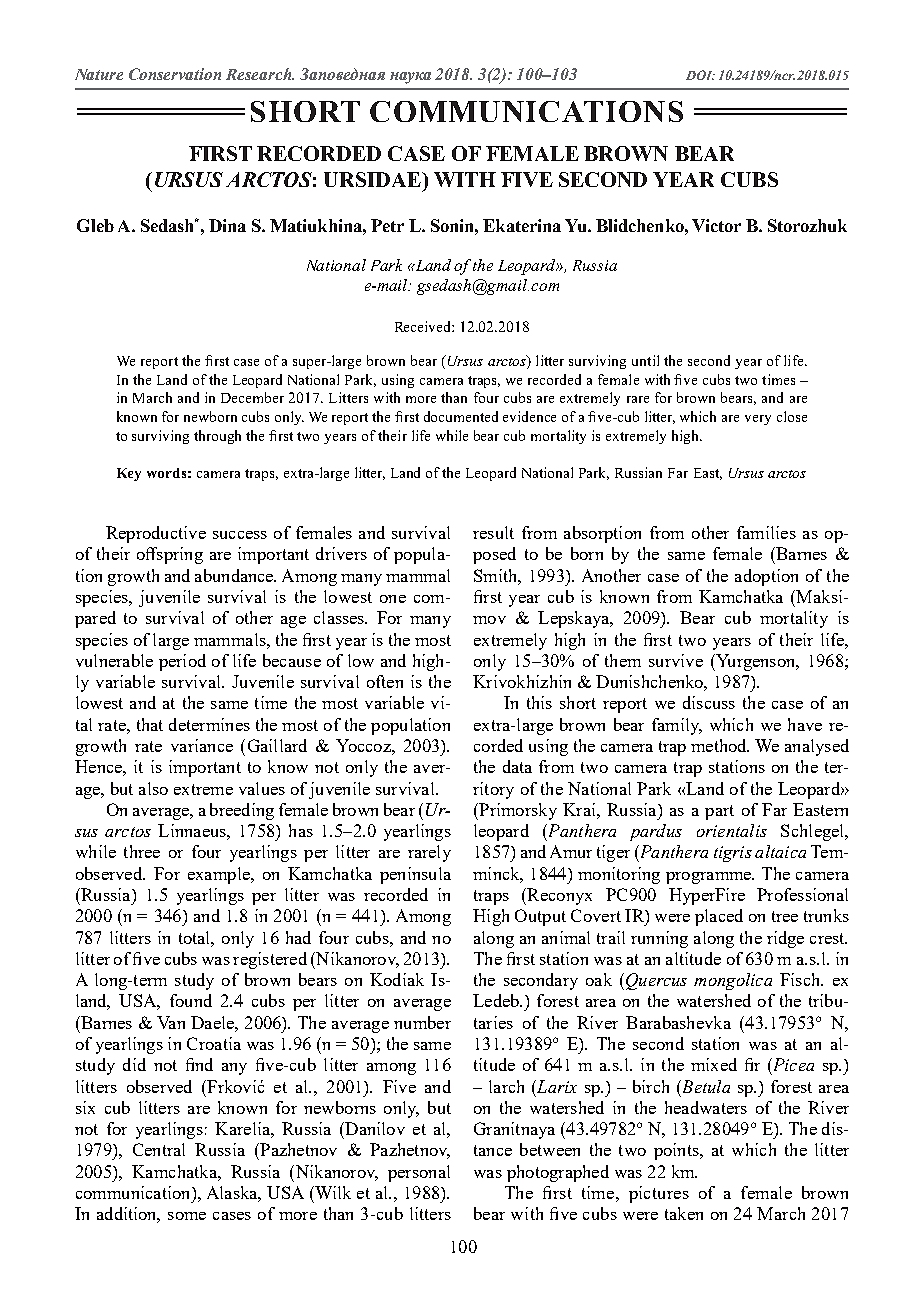  Describe the element at coordinates (99, 74) in the screenshot. I see `Nature` at that location.
